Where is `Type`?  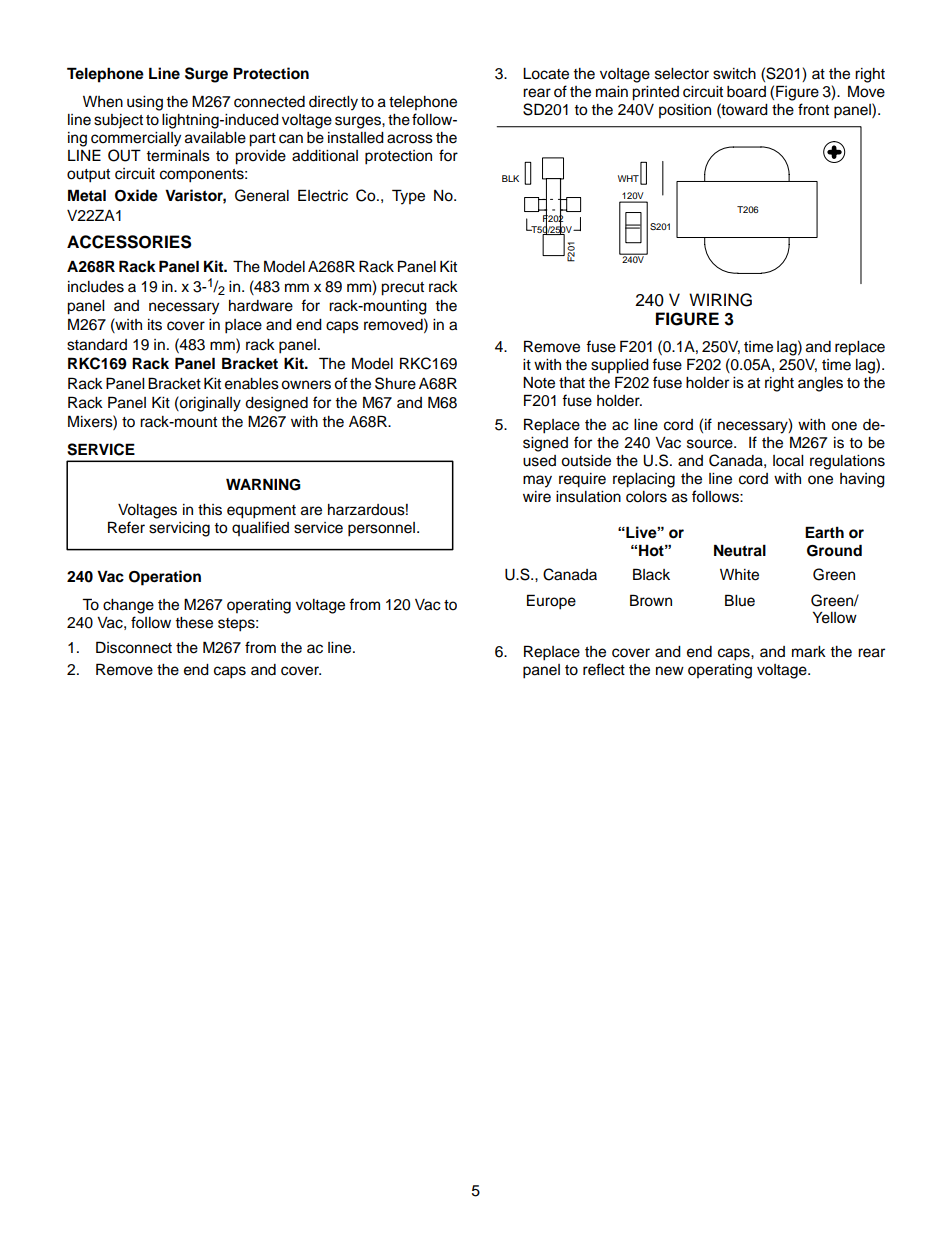 Type is located at coordinates (408, 197).
